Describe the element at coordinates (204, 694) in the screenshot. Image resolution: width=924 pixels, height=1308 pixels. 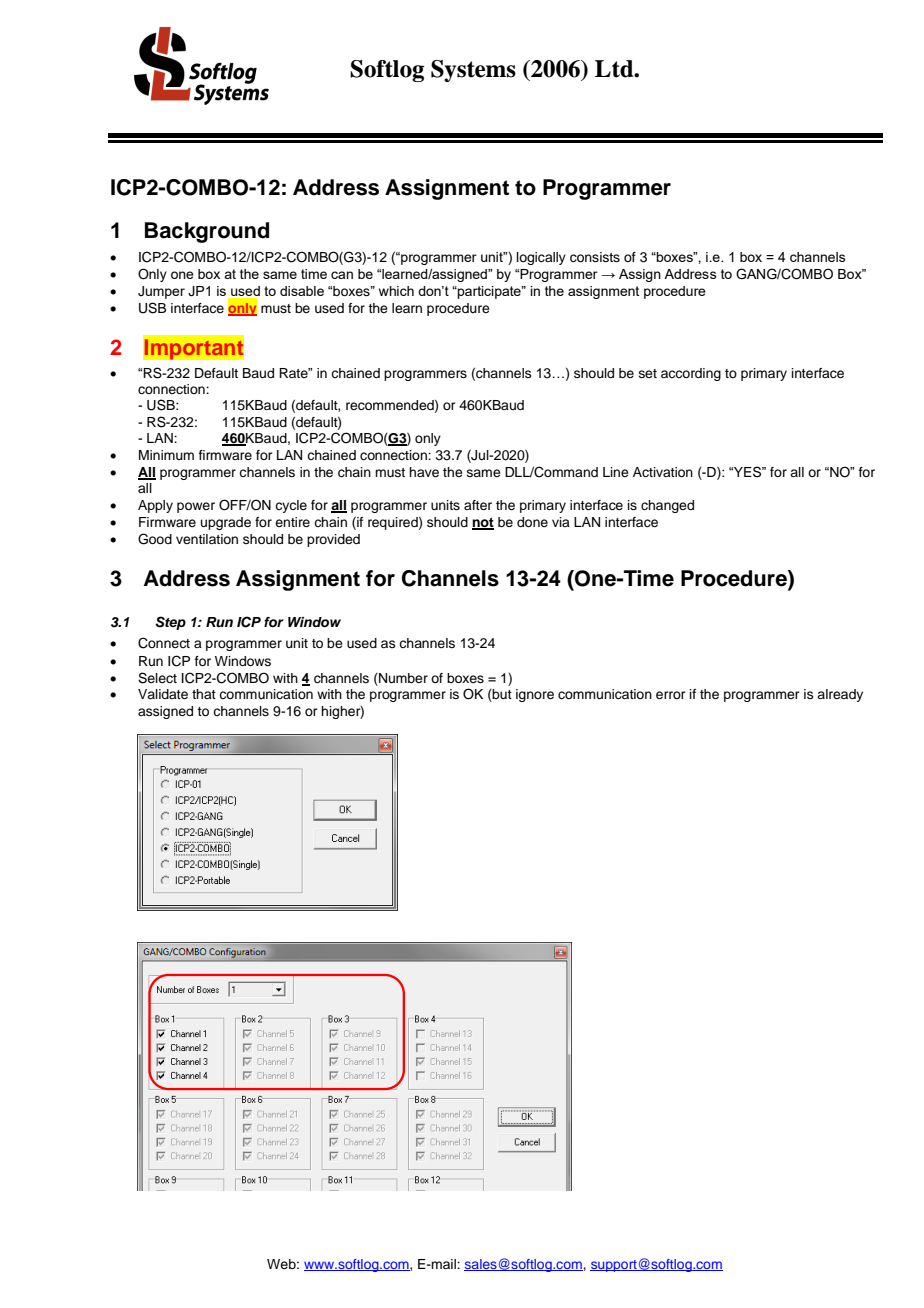
I see `that` at that location.
